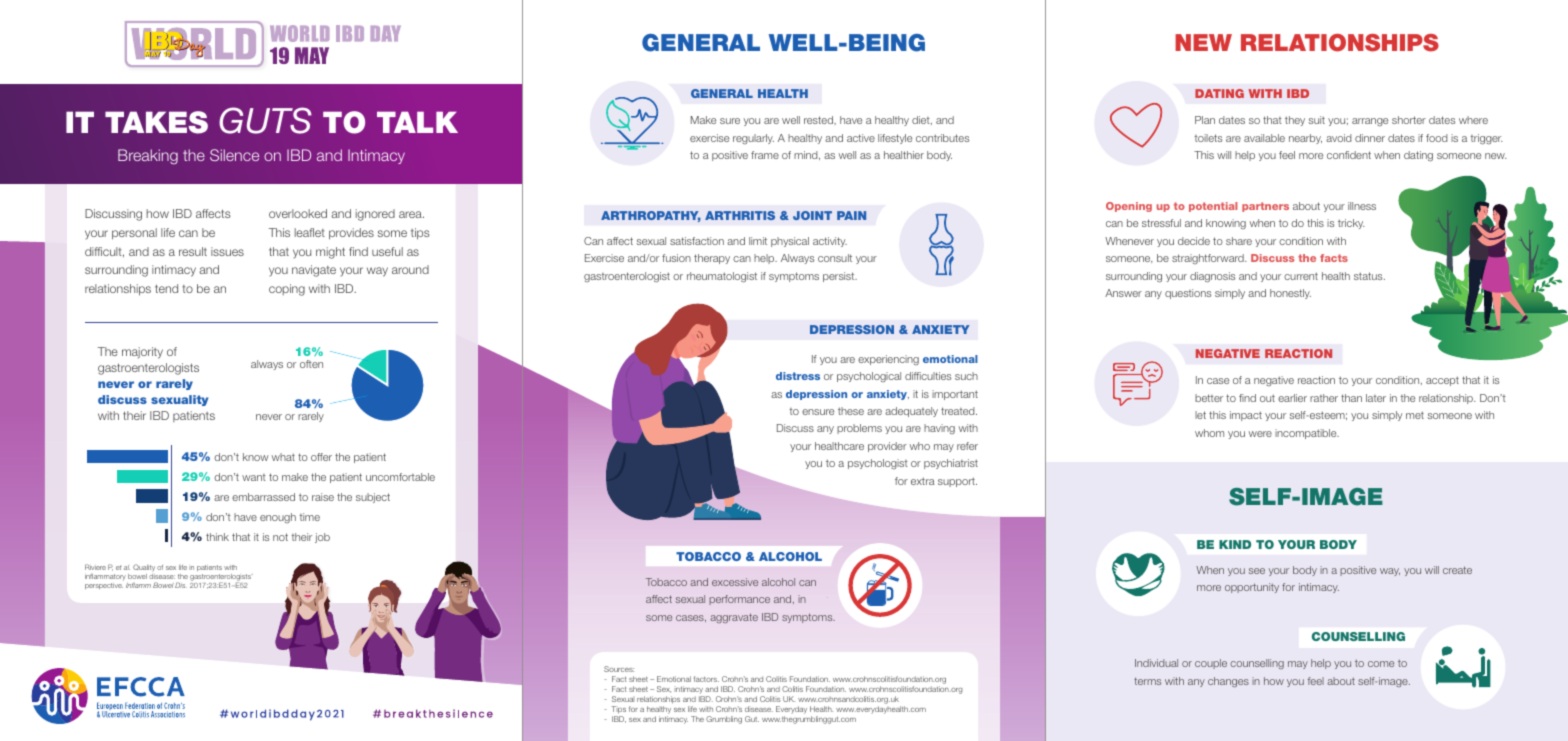 The image size is (1568, 741). Describe the element at coordinates (735, 582) in the document. I see `excessive` at that location.
